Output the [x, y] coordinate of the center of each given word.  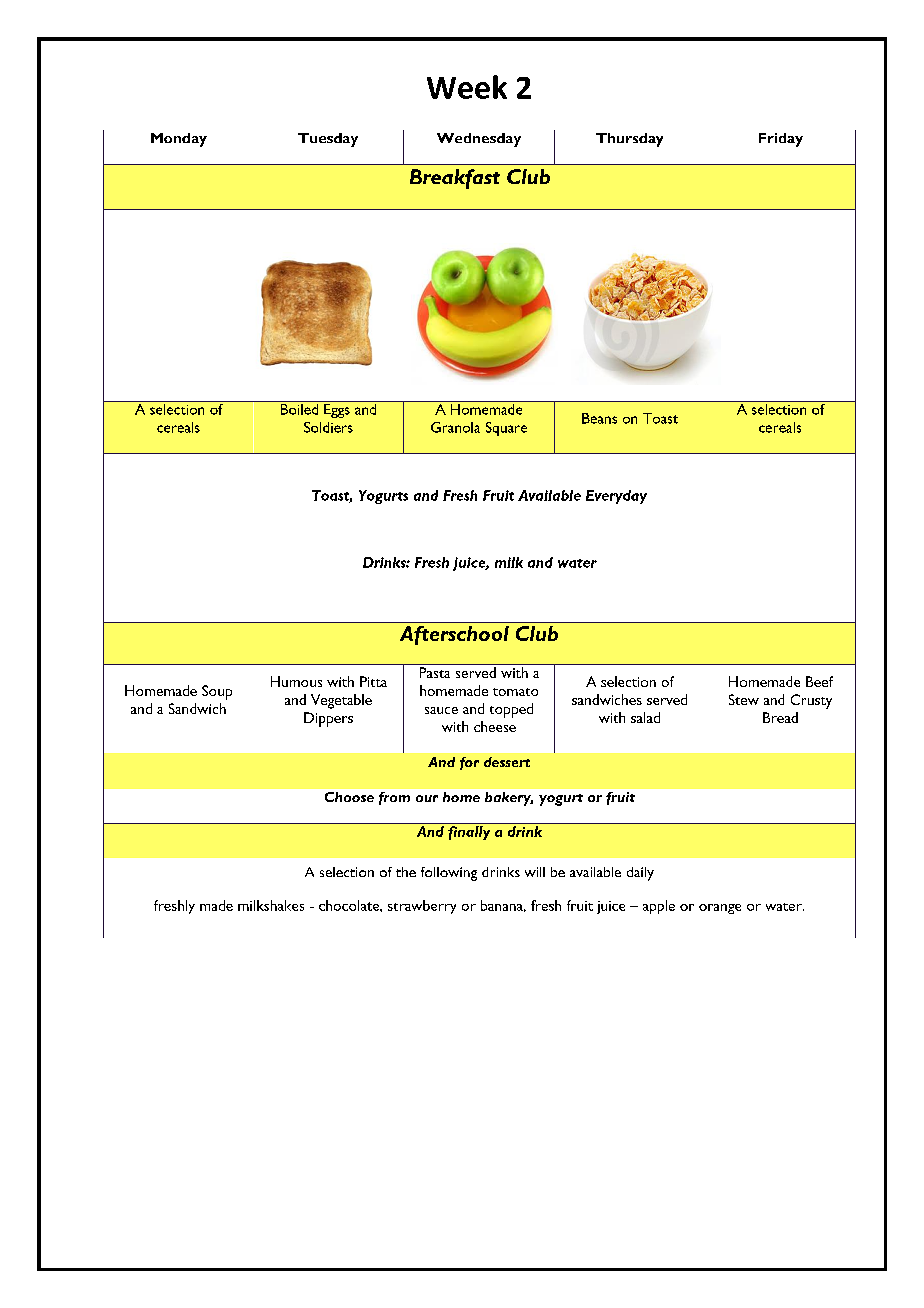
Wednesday [479, 140]
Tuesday [328, 140]
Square [506, 429]
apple [659, 907]
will [535, 872]
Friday [781, 140]
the [406, 872]
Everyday [616, 497]
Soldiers [328, 427]
